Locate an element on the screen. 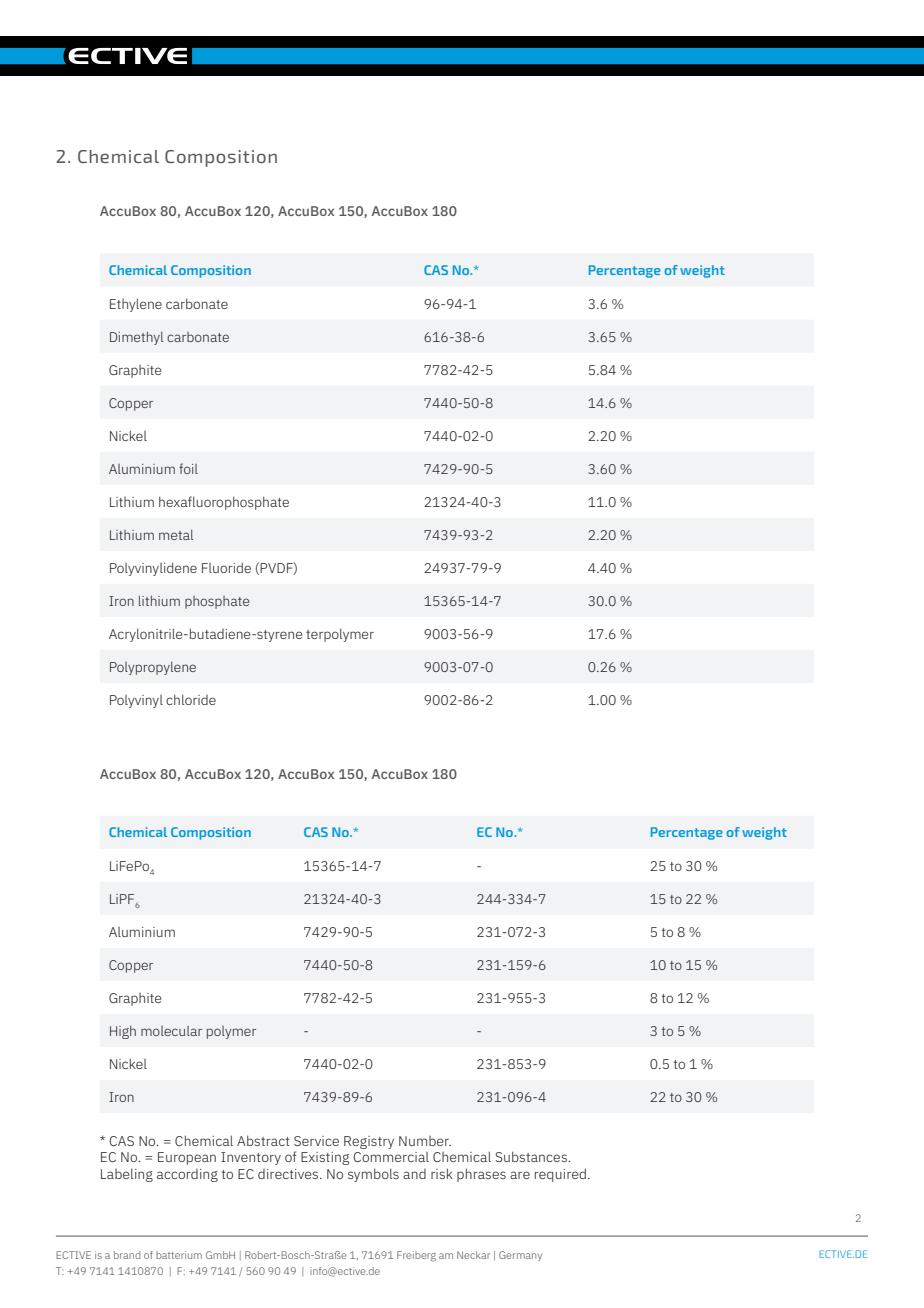 This screenshot has width=924, height=1308. symbols is located at coordinates (373, 1175).
